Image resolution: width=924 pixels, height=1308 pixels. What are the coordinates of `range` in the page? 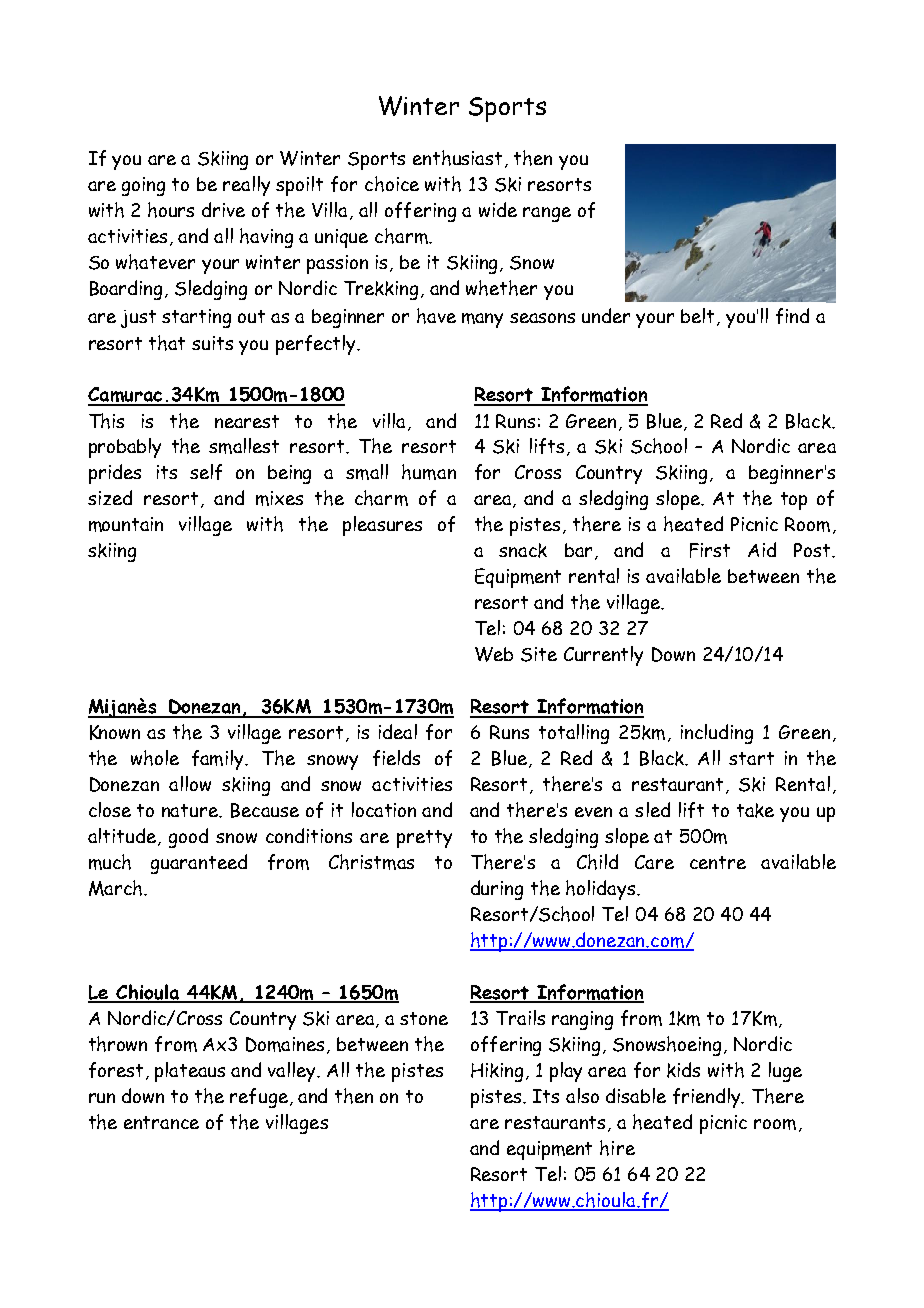 It's located at (547, 214).
